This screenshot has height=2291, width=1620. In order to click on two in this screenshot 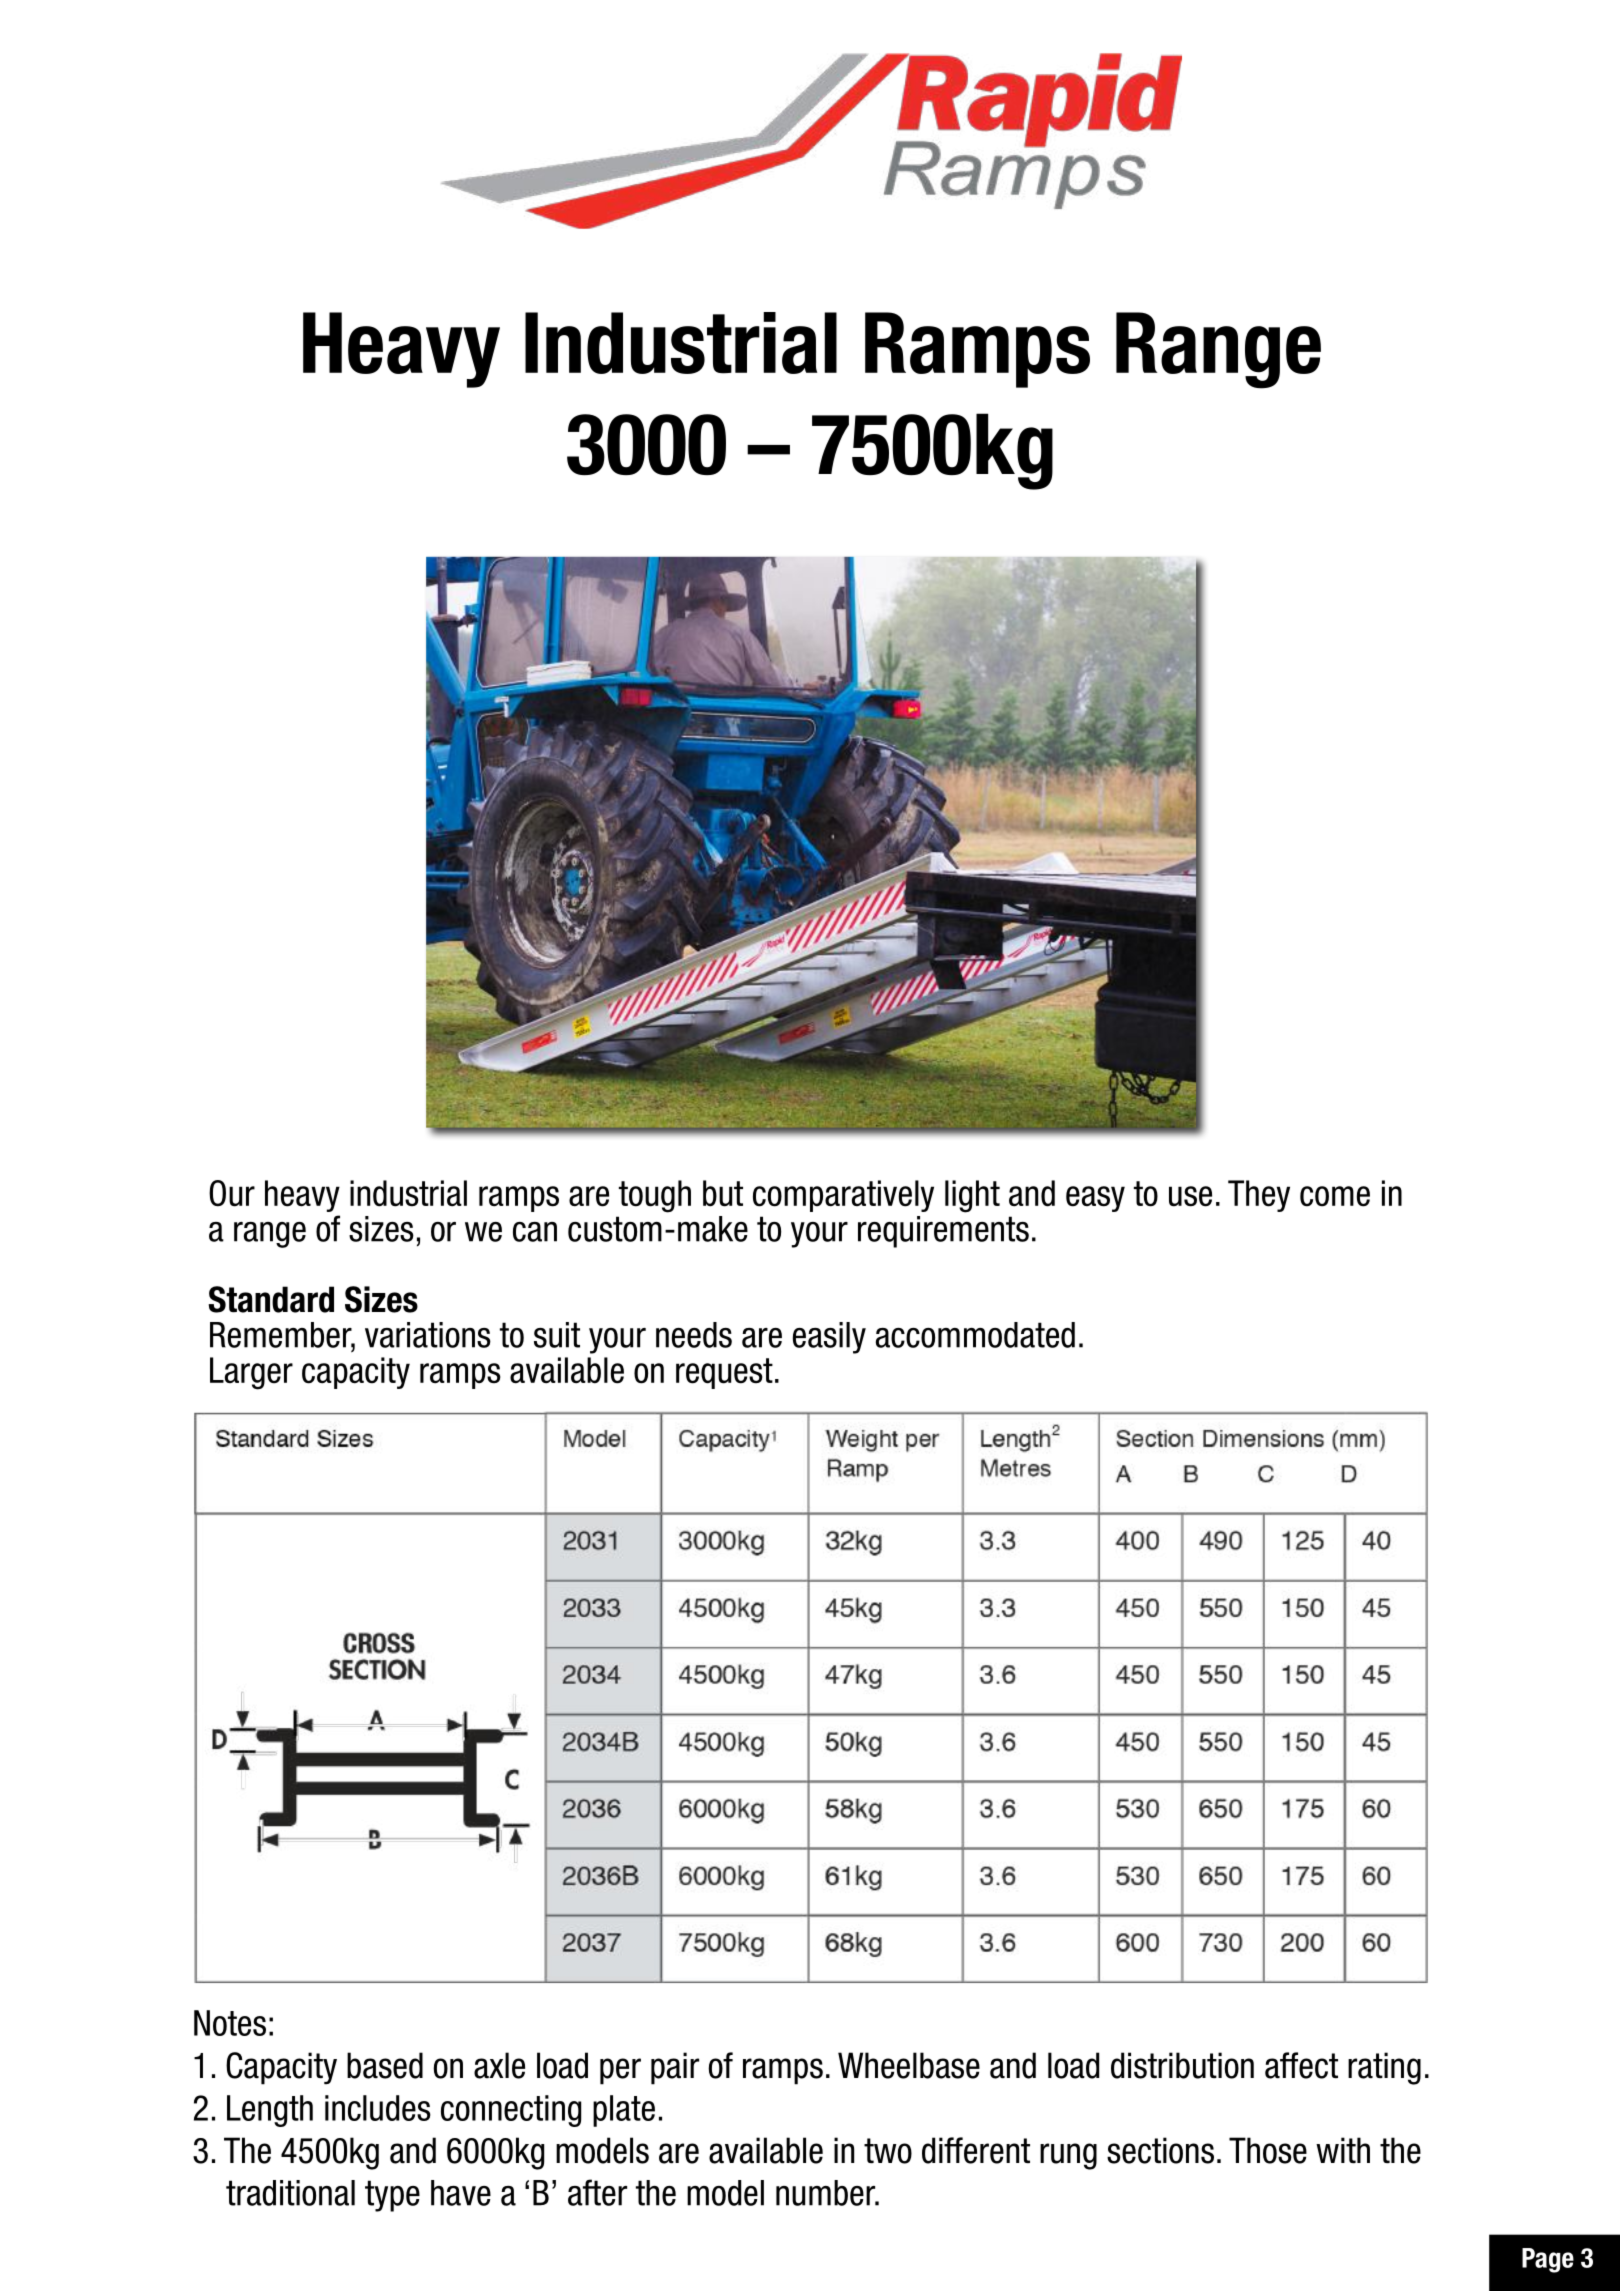, I will do `click(888, 2151)`.
